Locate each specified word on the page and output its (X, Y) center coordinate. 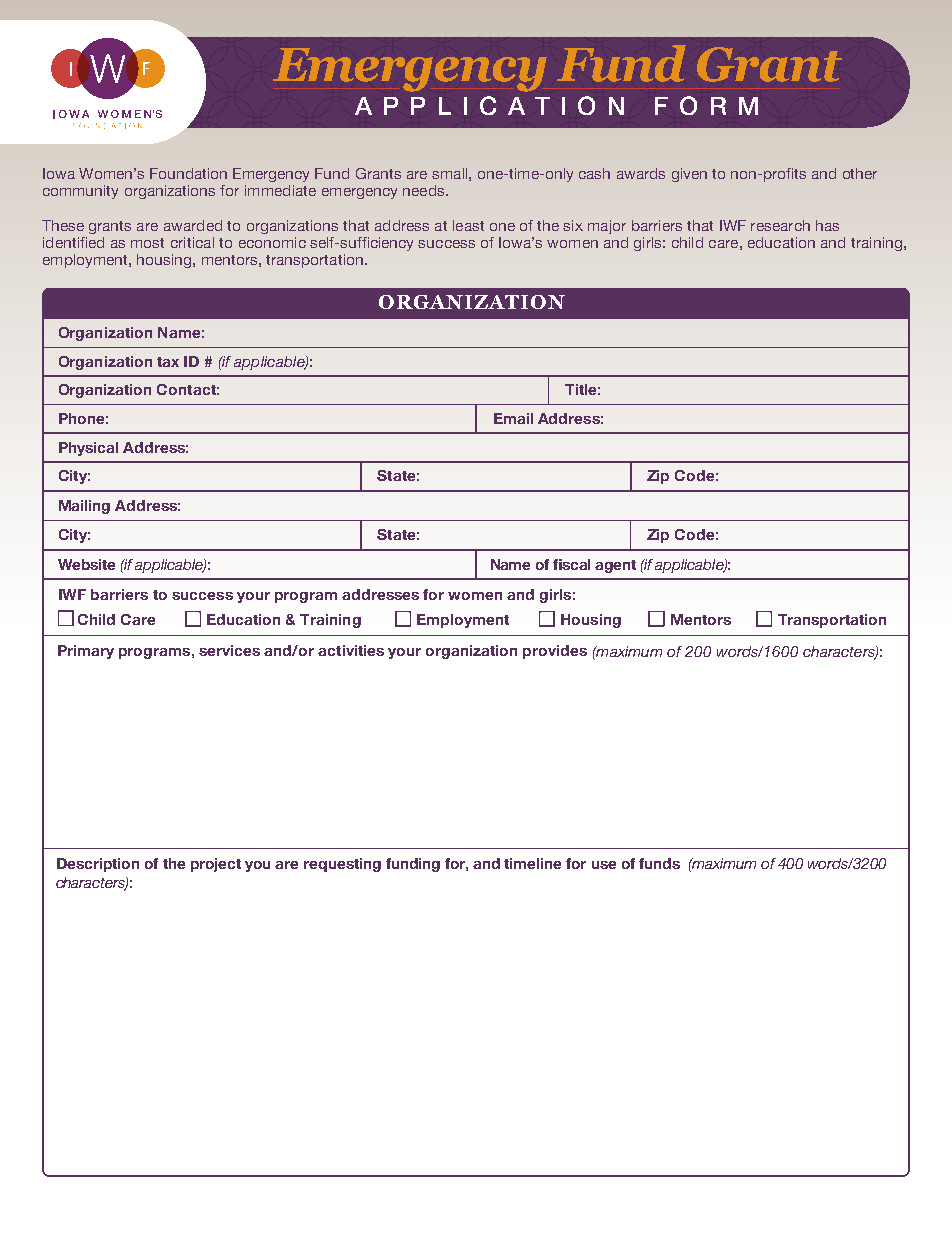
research (780, 225)
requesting (342, 865)
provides (555, 652)
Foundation (188, 173)
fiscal (571, 564)
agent (615, 566)
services (229, 650)
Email (513, 418)
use (604, 865)
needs (425, 190)
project (216, 865)
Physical (88, 449)
